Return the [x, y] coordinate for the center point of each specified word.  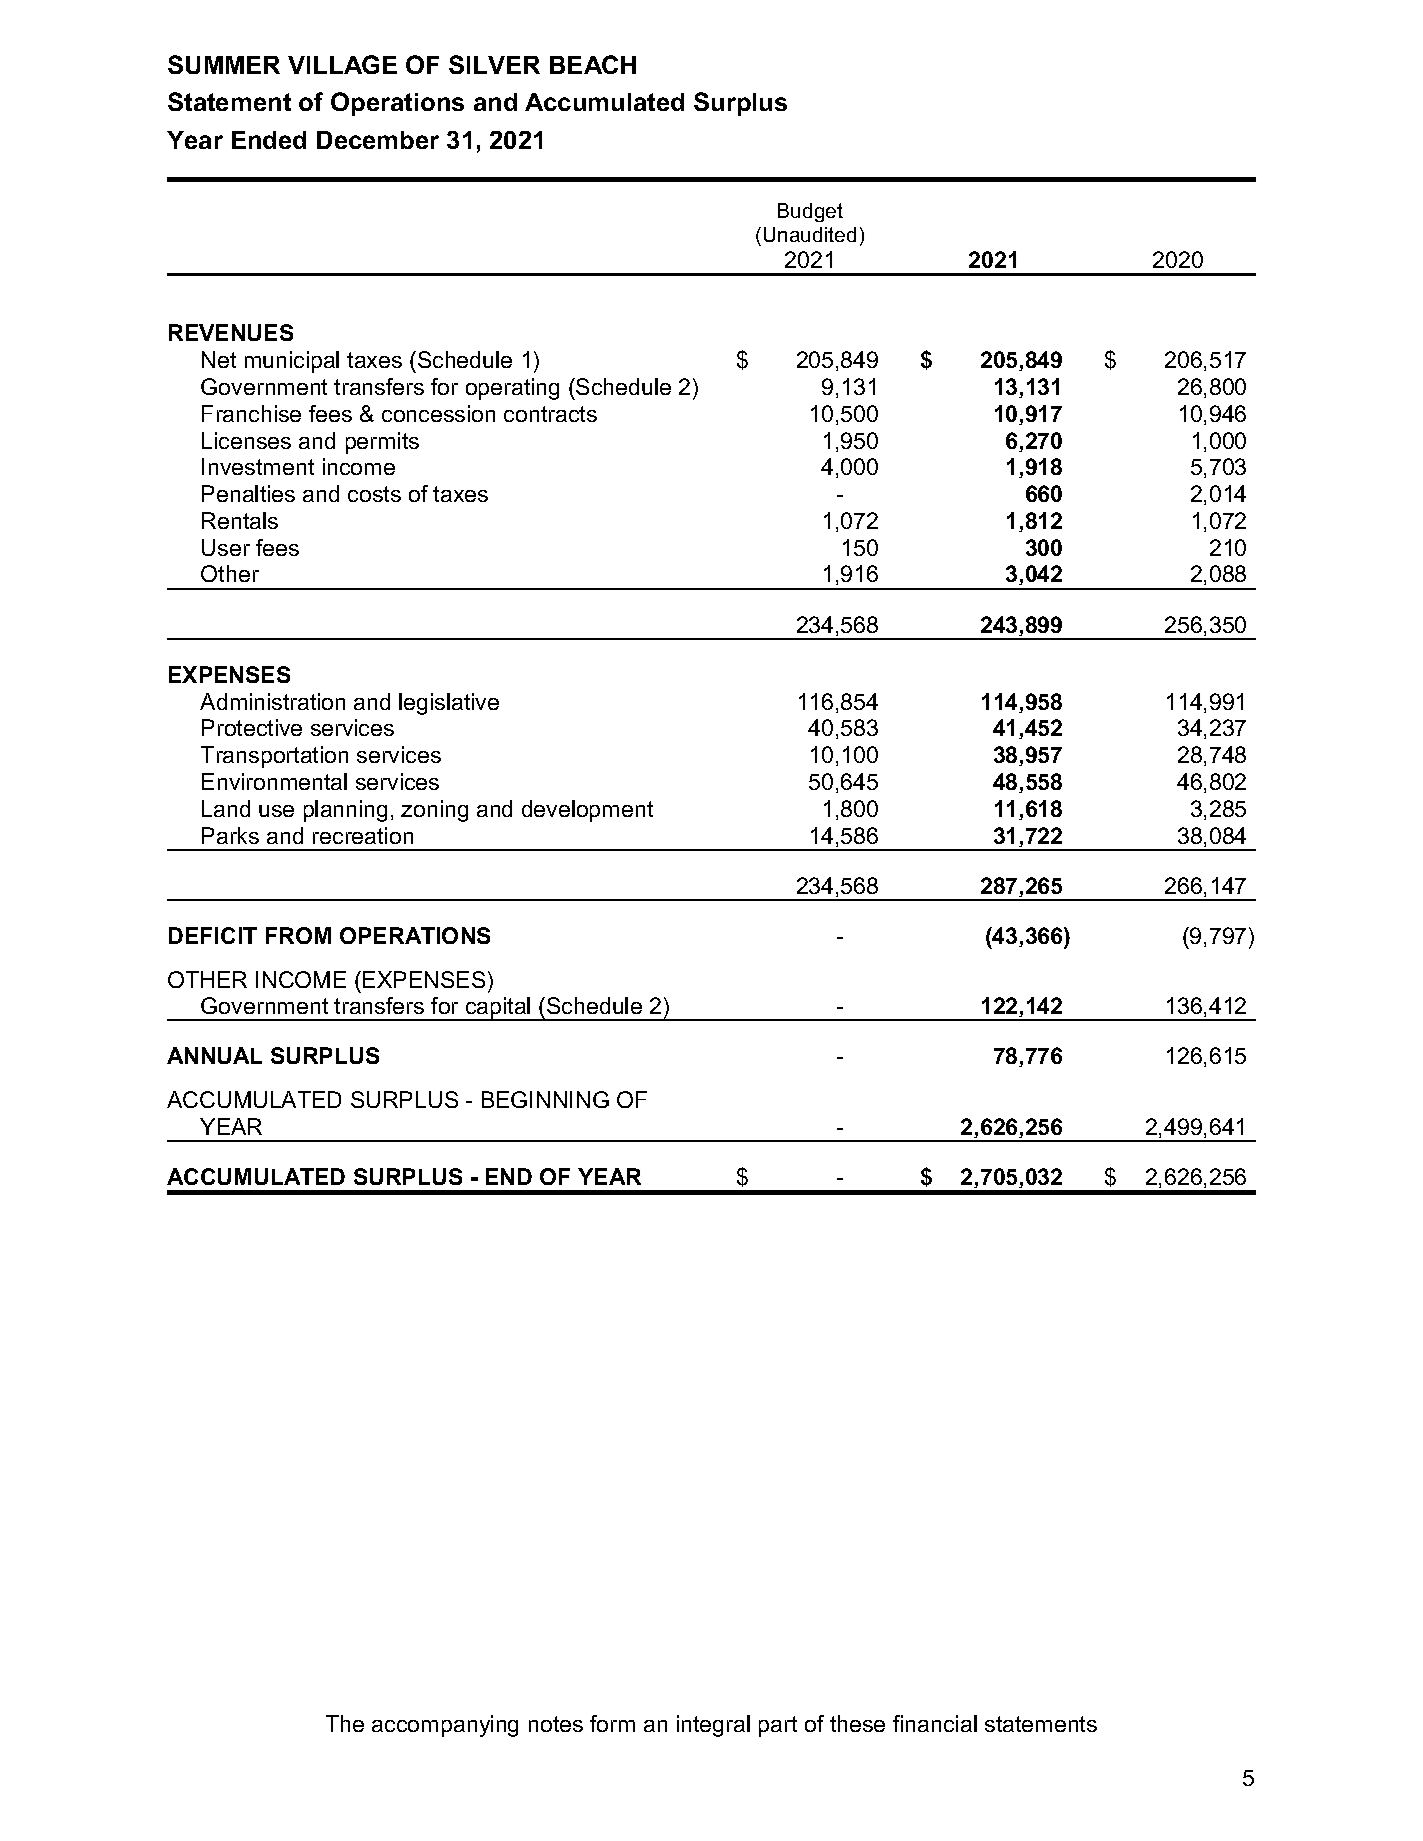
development [587, 811]
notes [556, 1724]
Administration [272, 701]
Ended [269, 140]
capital [498, 1009]
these [857, 1723]
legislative [449, 704]
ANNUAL [214, 1055]
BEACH [593, 64]
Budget [810, 212]
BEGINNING [545, 1099]
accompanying [445, 1726]
